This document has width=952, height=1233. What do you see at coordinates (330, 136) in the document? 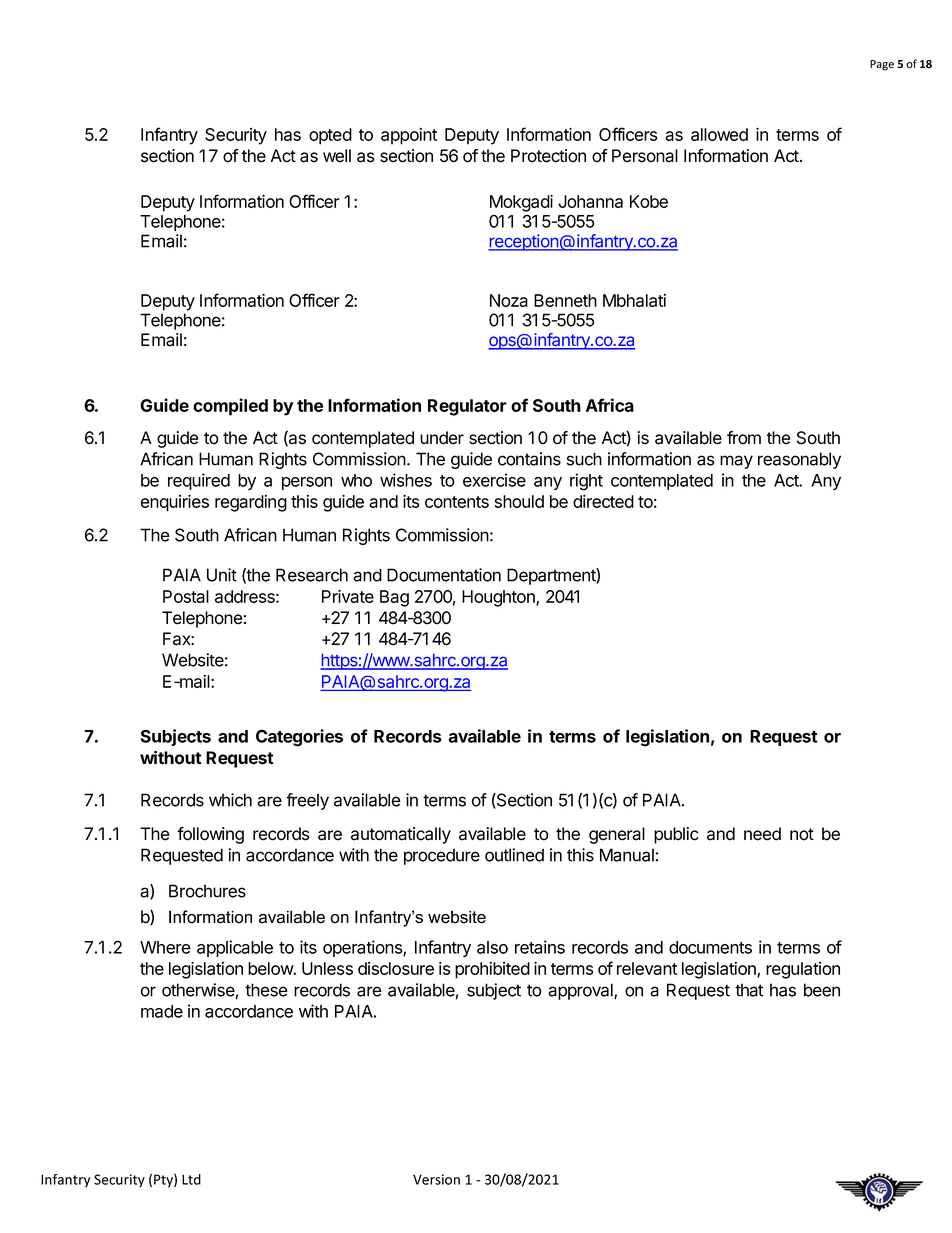
I see `opted` at bounding box center [330, 136].
